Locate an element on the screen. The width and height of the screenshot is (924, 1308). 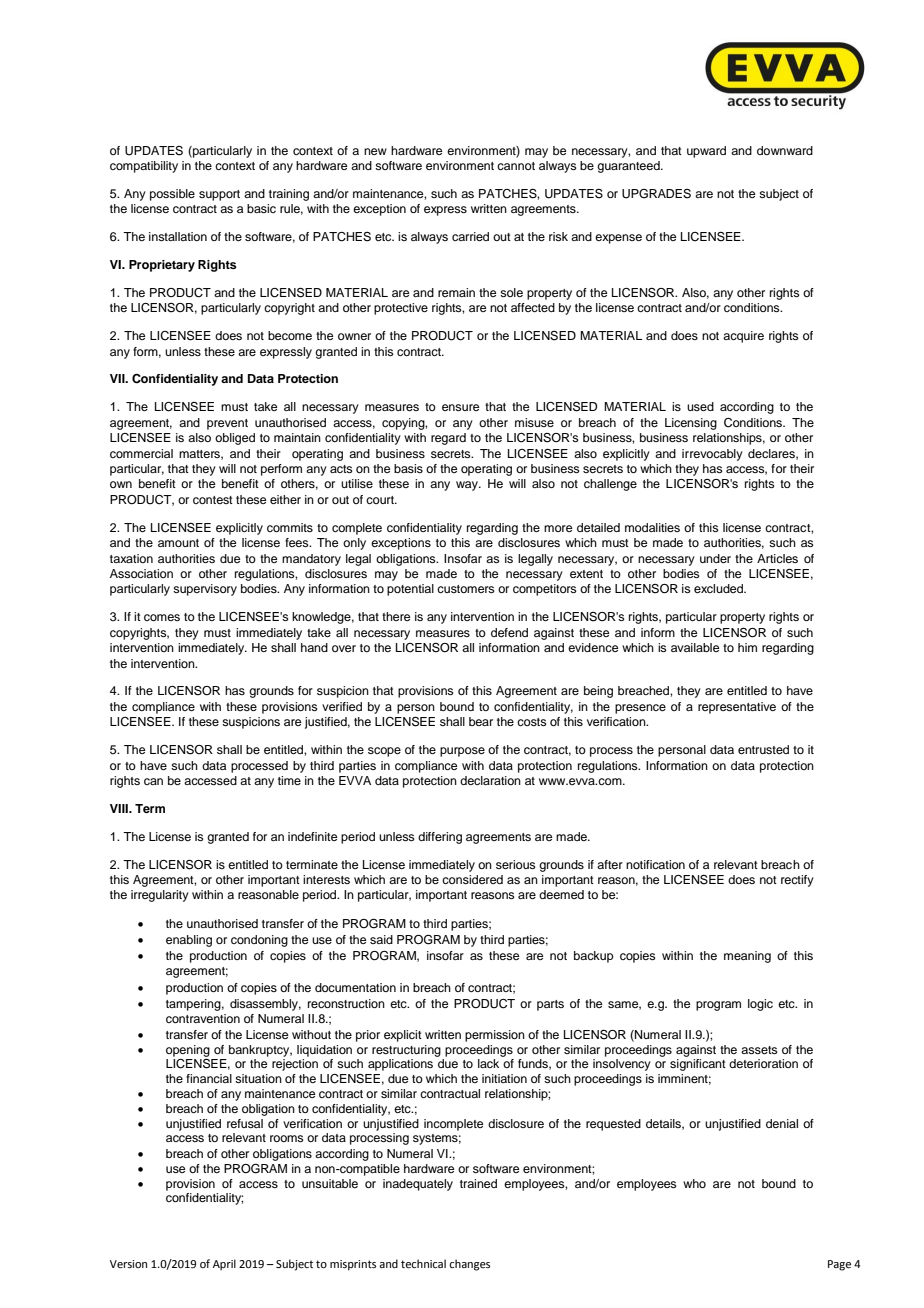
irrevocably is located at coordinates (712, 455).
